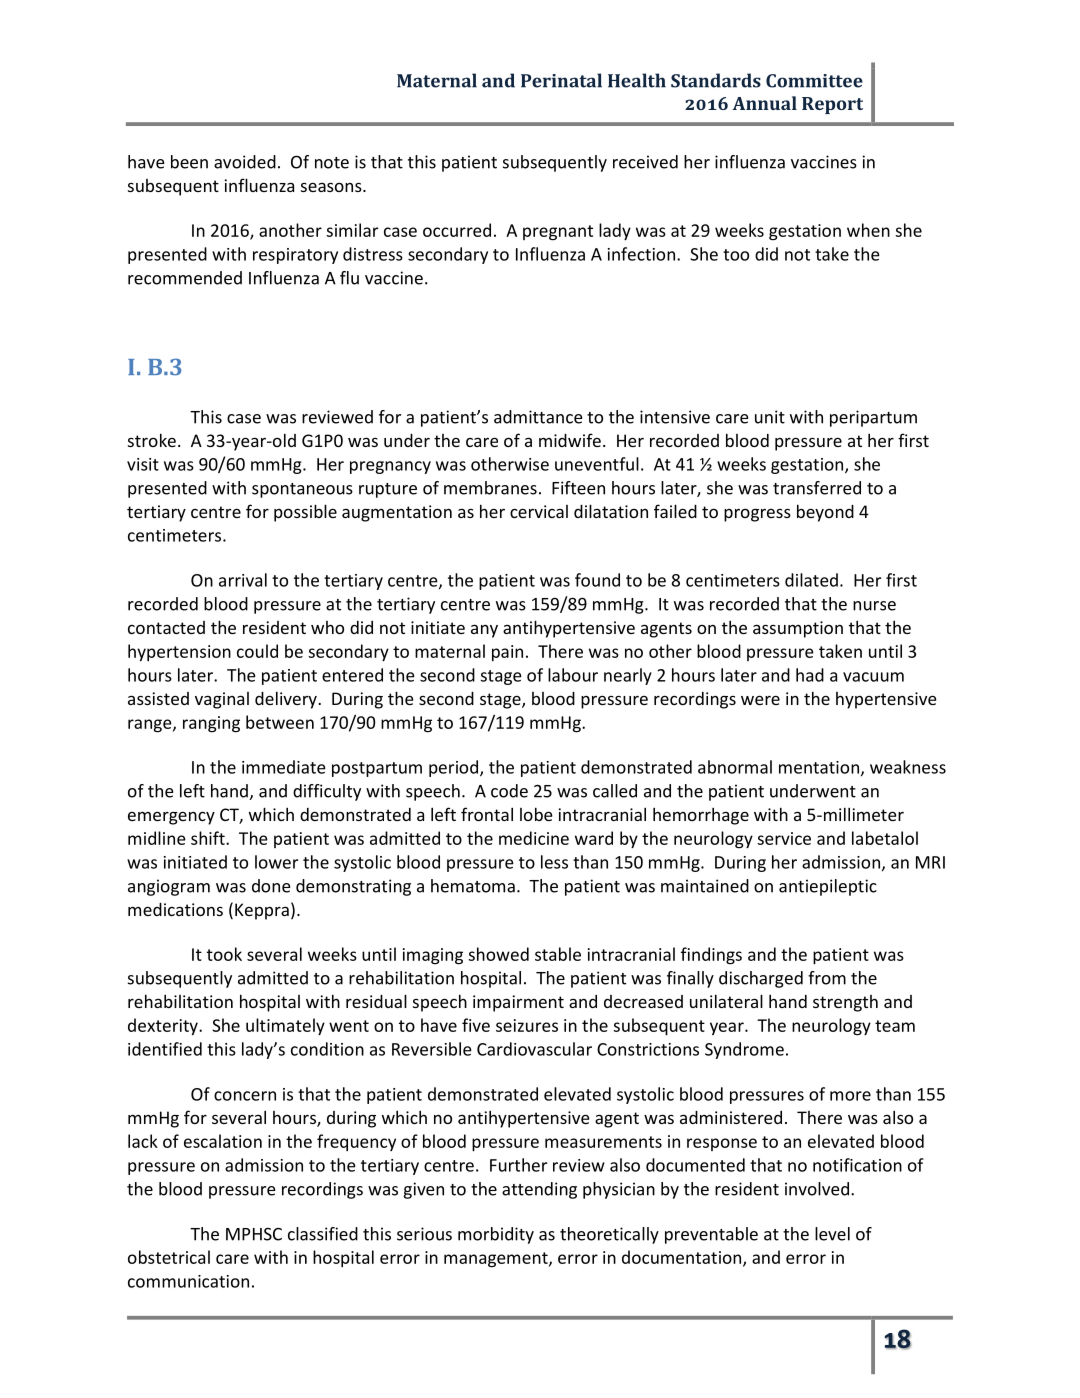  Describe the element at coordinates (832, 105) in the screenshot. I see `Report` at that location.
